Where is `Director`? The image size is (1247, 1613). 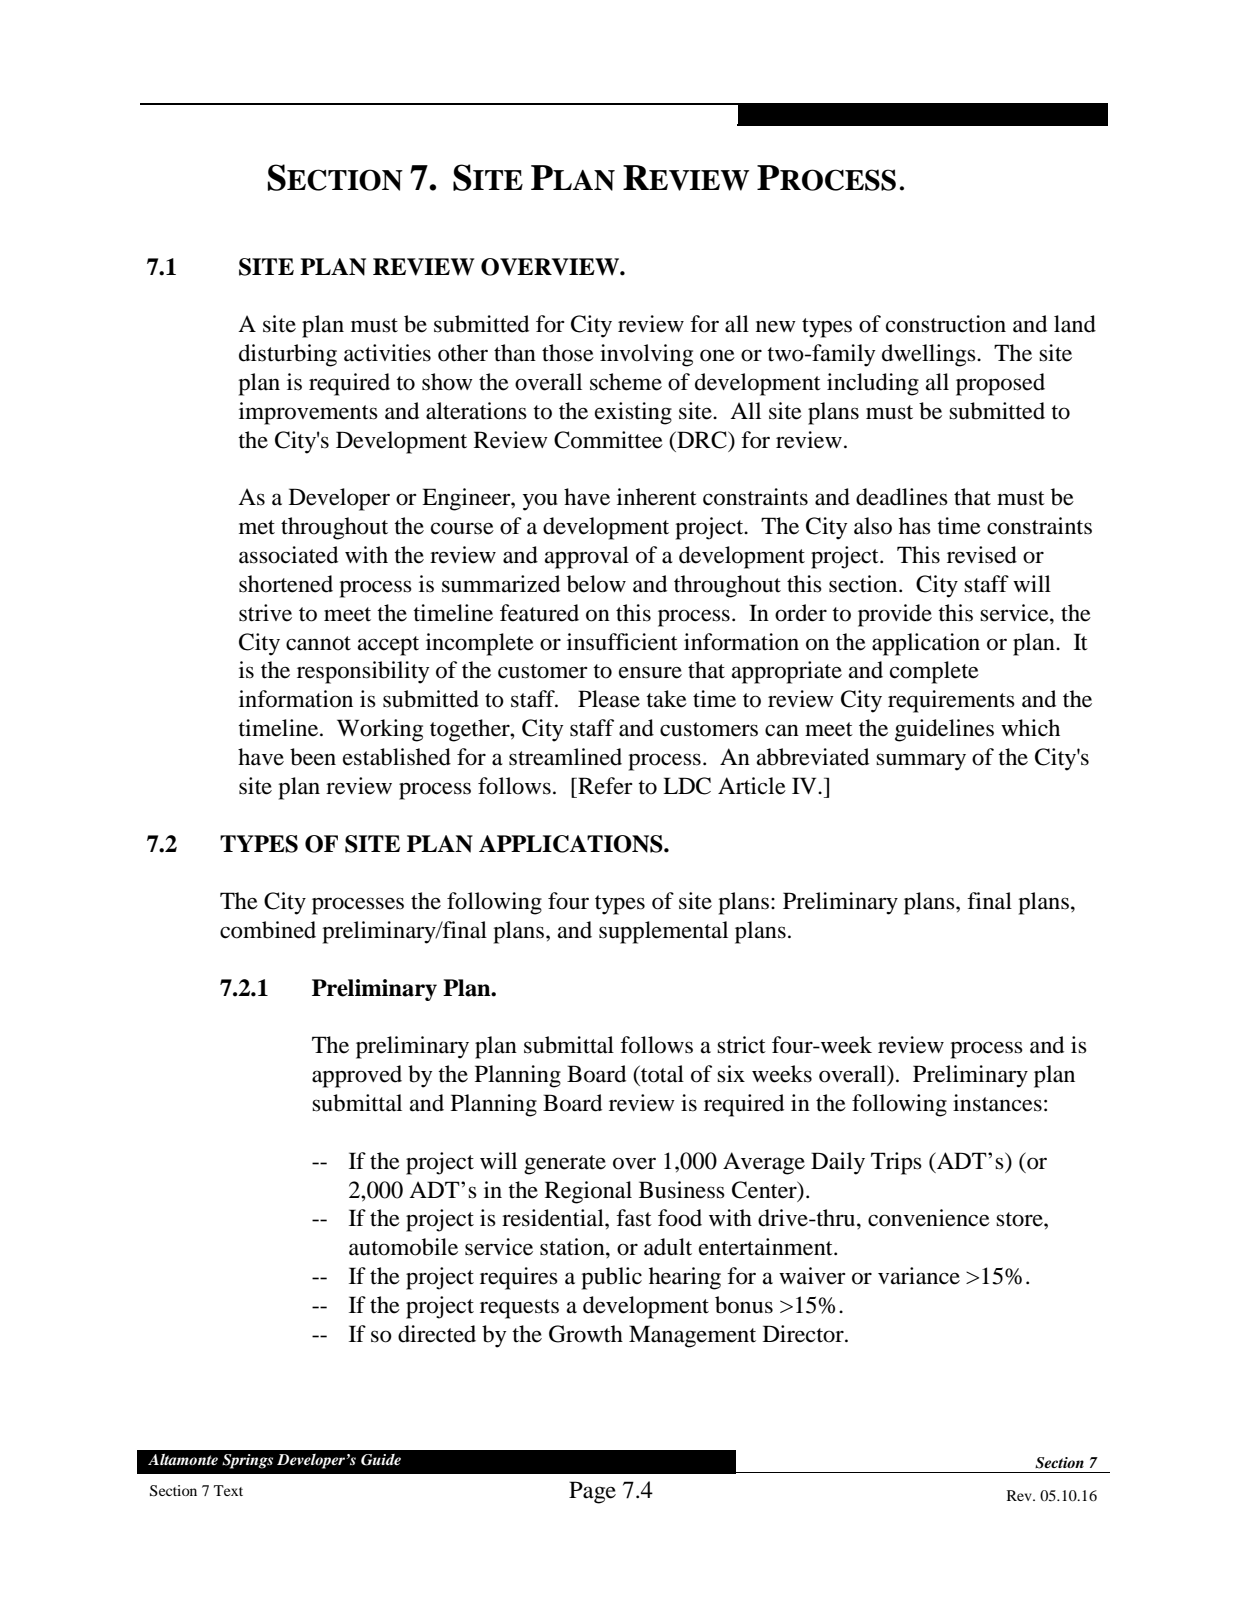
Director is located at coordinates (804, 1334).
